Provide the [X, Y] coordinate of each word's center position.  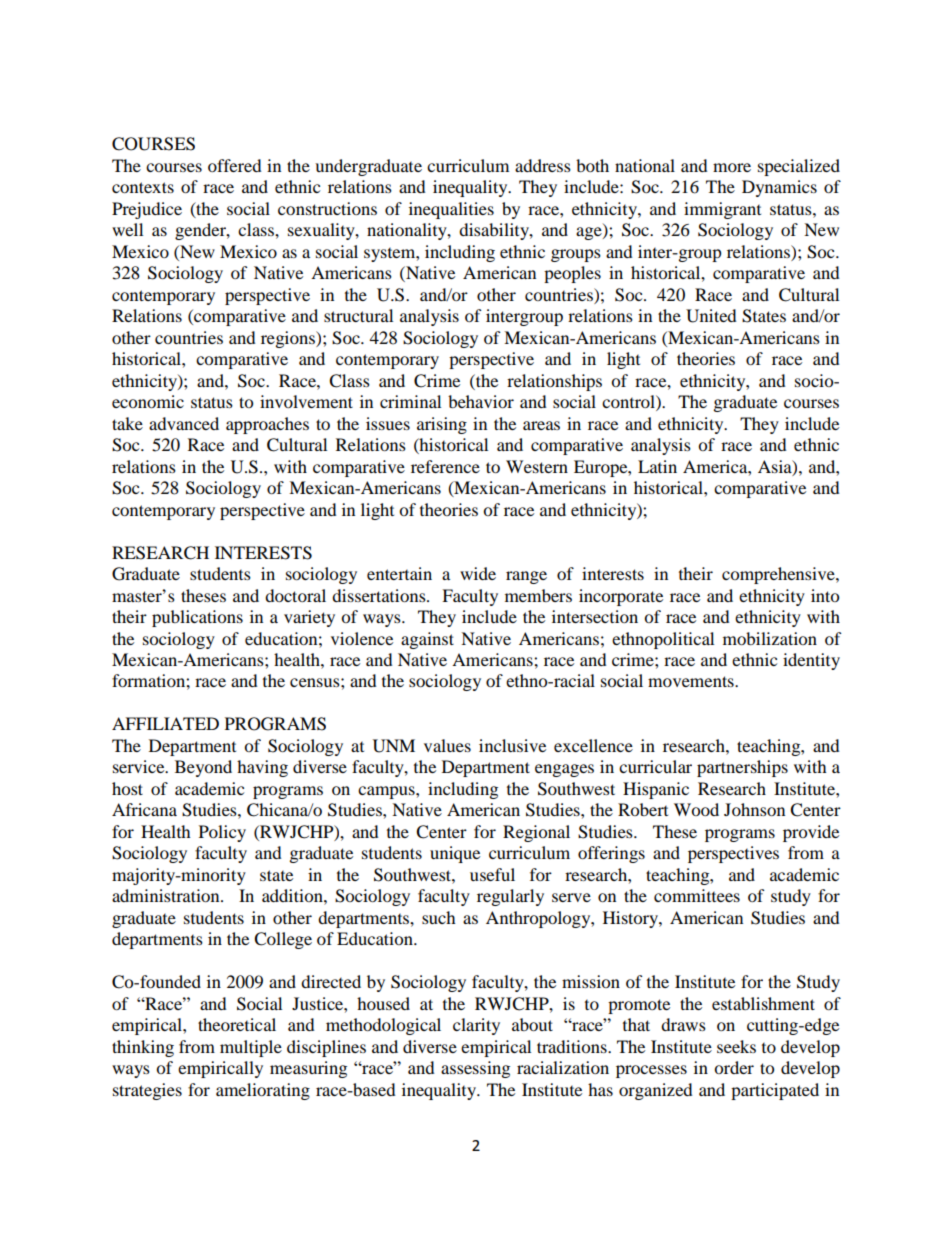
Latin [657, 466]
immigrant [722, 210]
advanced [184, 423]
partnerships [742, 768]
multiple [251, 1048]
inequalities [451, 210]
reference [445, 466]
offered [235, 165]
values [447, 745]
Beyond [203, 768]
